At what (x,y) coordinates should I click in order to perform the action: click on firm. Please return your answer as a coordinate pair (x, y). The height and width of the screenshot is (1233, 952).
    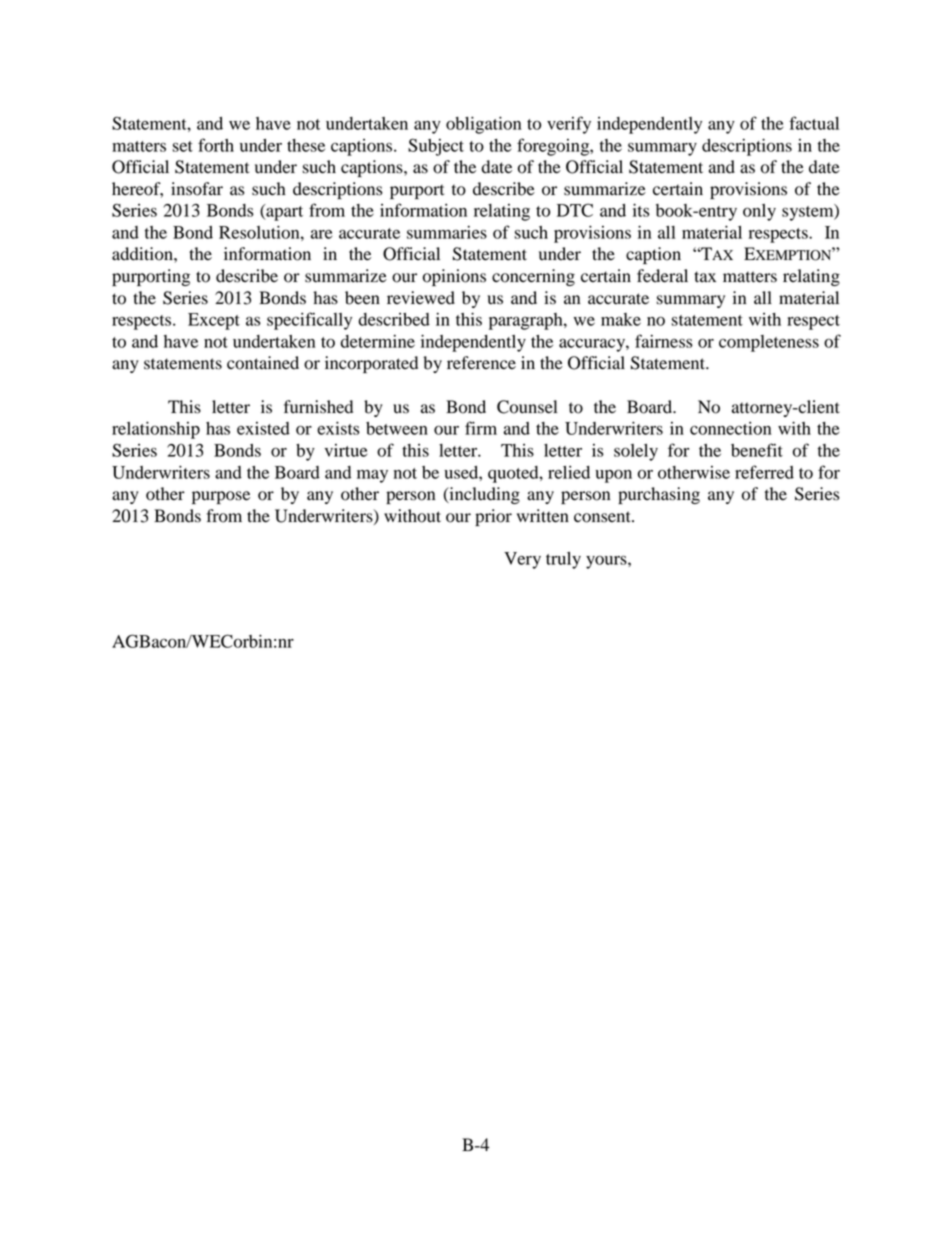
    Looking at the image, I should click on (481, 428).
